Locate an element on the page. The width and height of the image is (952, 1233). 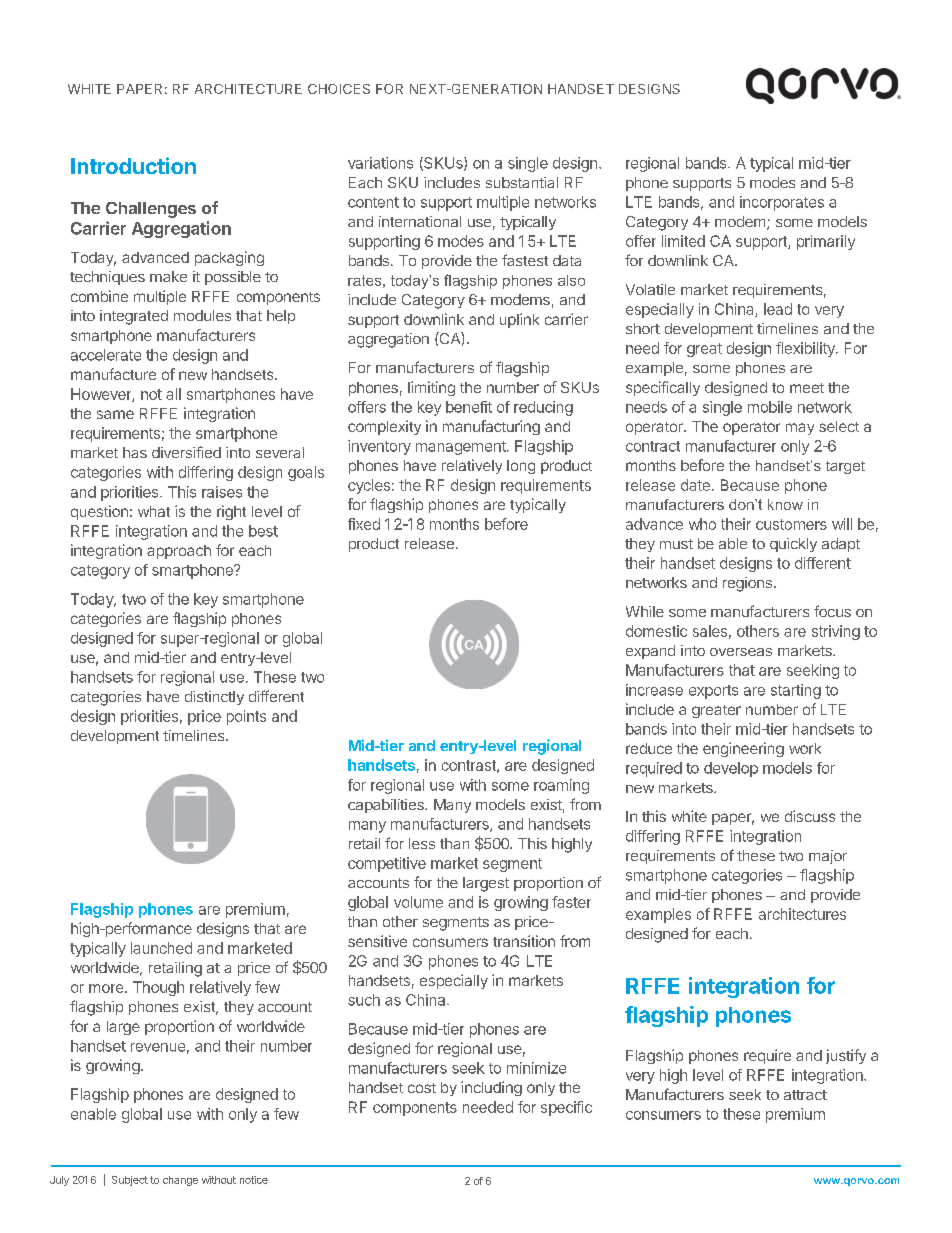
attract is located at coordinates (805, 1095).
